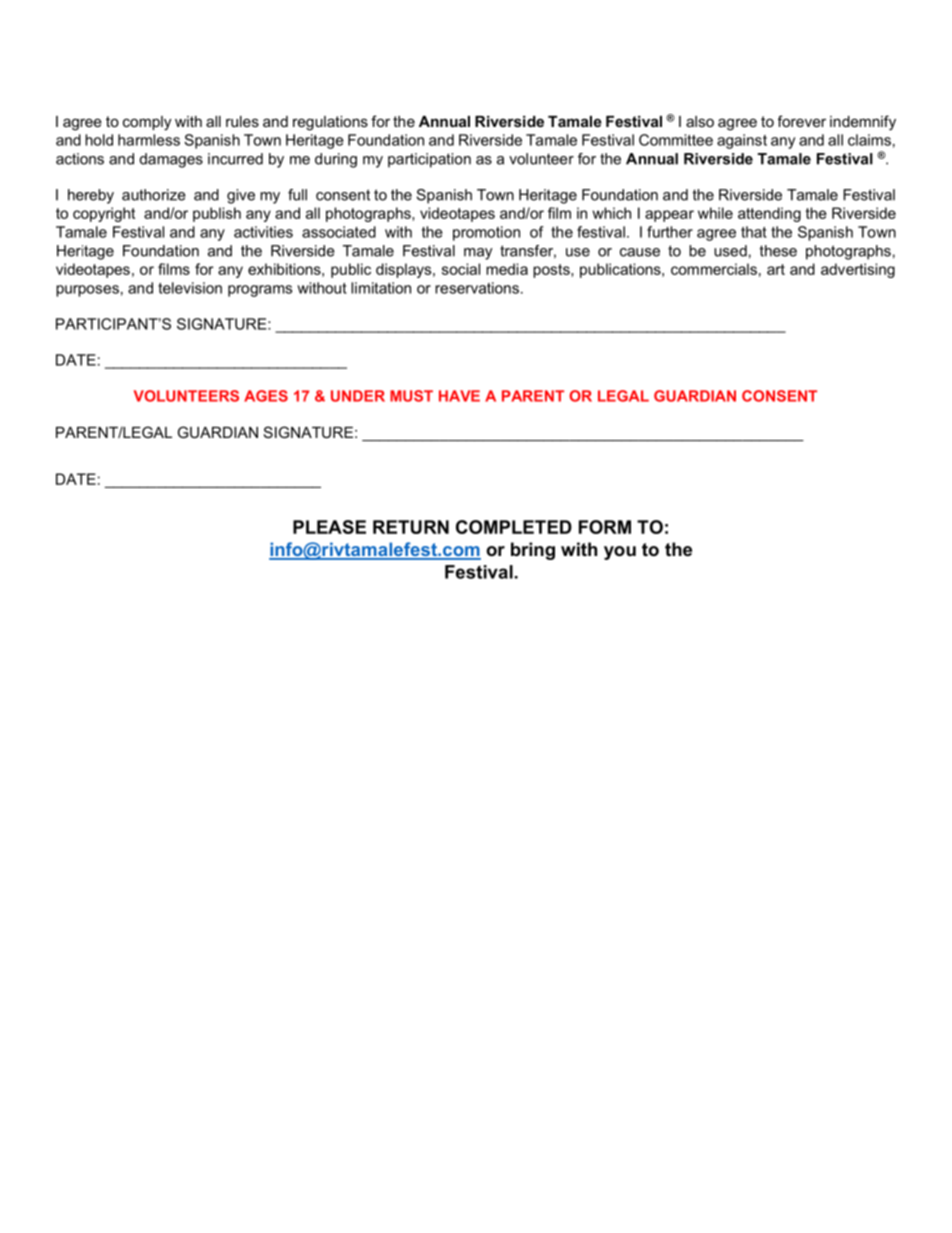 This document has width=952, height=1233. What do you see at coordinates (605, 527) in the document?
I see `FORM` at bounding box center [605, 527].
